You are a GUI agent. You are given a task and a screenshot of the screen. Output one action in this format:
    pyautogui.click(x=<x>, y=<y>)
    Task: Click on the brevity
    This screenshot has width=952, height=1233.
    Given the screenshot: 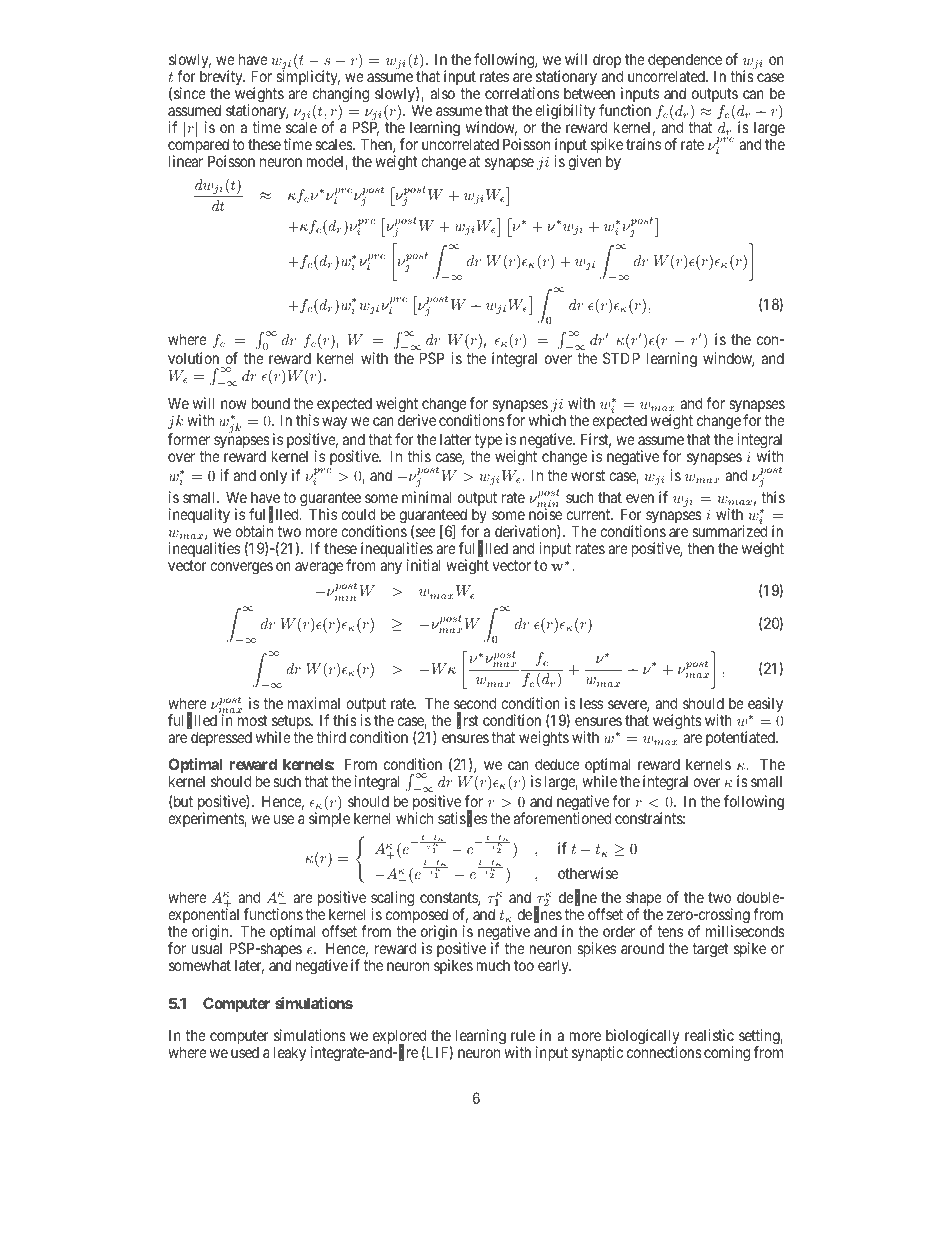 What is the action you would take?
    pyautogui.click(x=222, y=79)
